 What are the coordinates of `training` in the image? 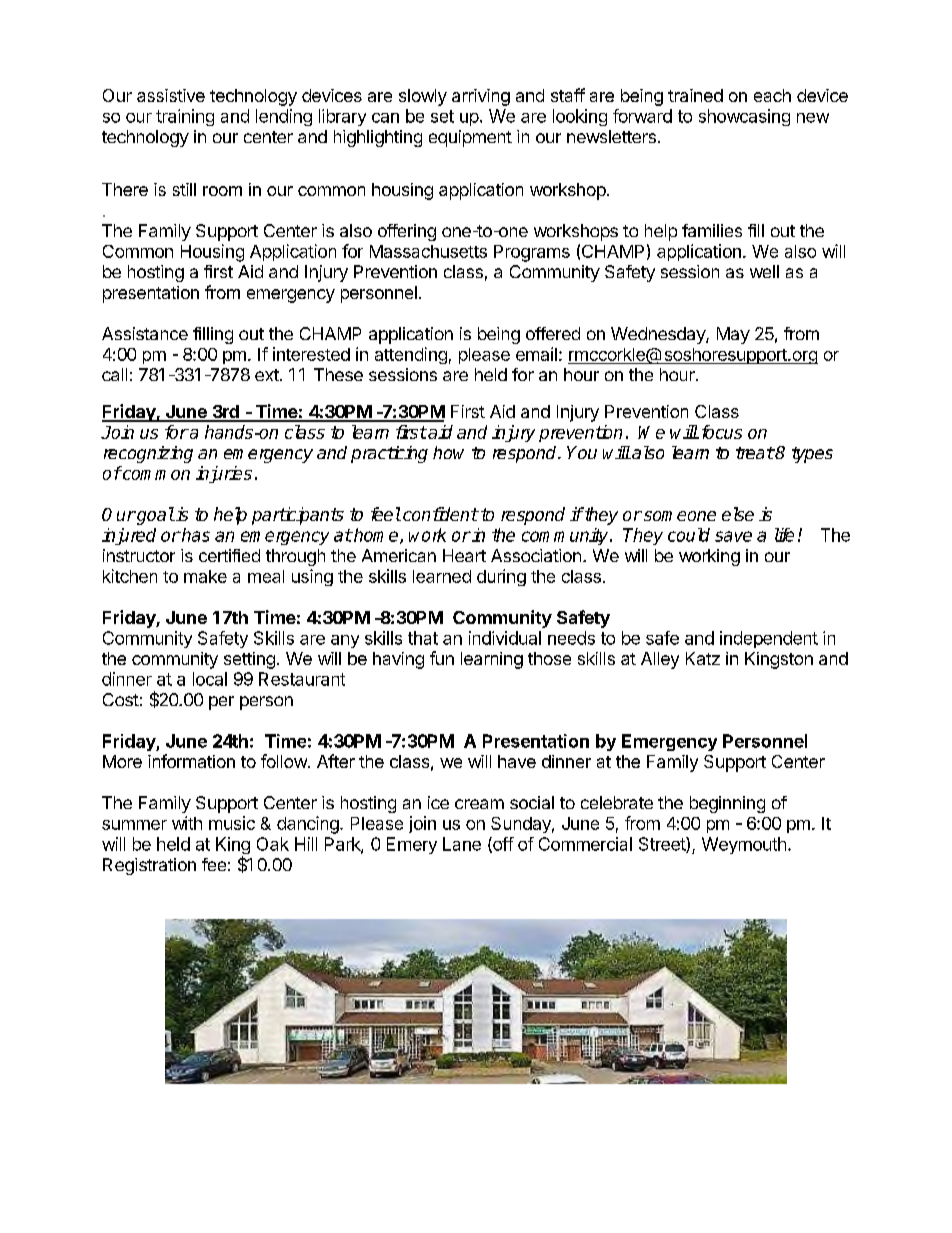 It's located at (185, 117).
